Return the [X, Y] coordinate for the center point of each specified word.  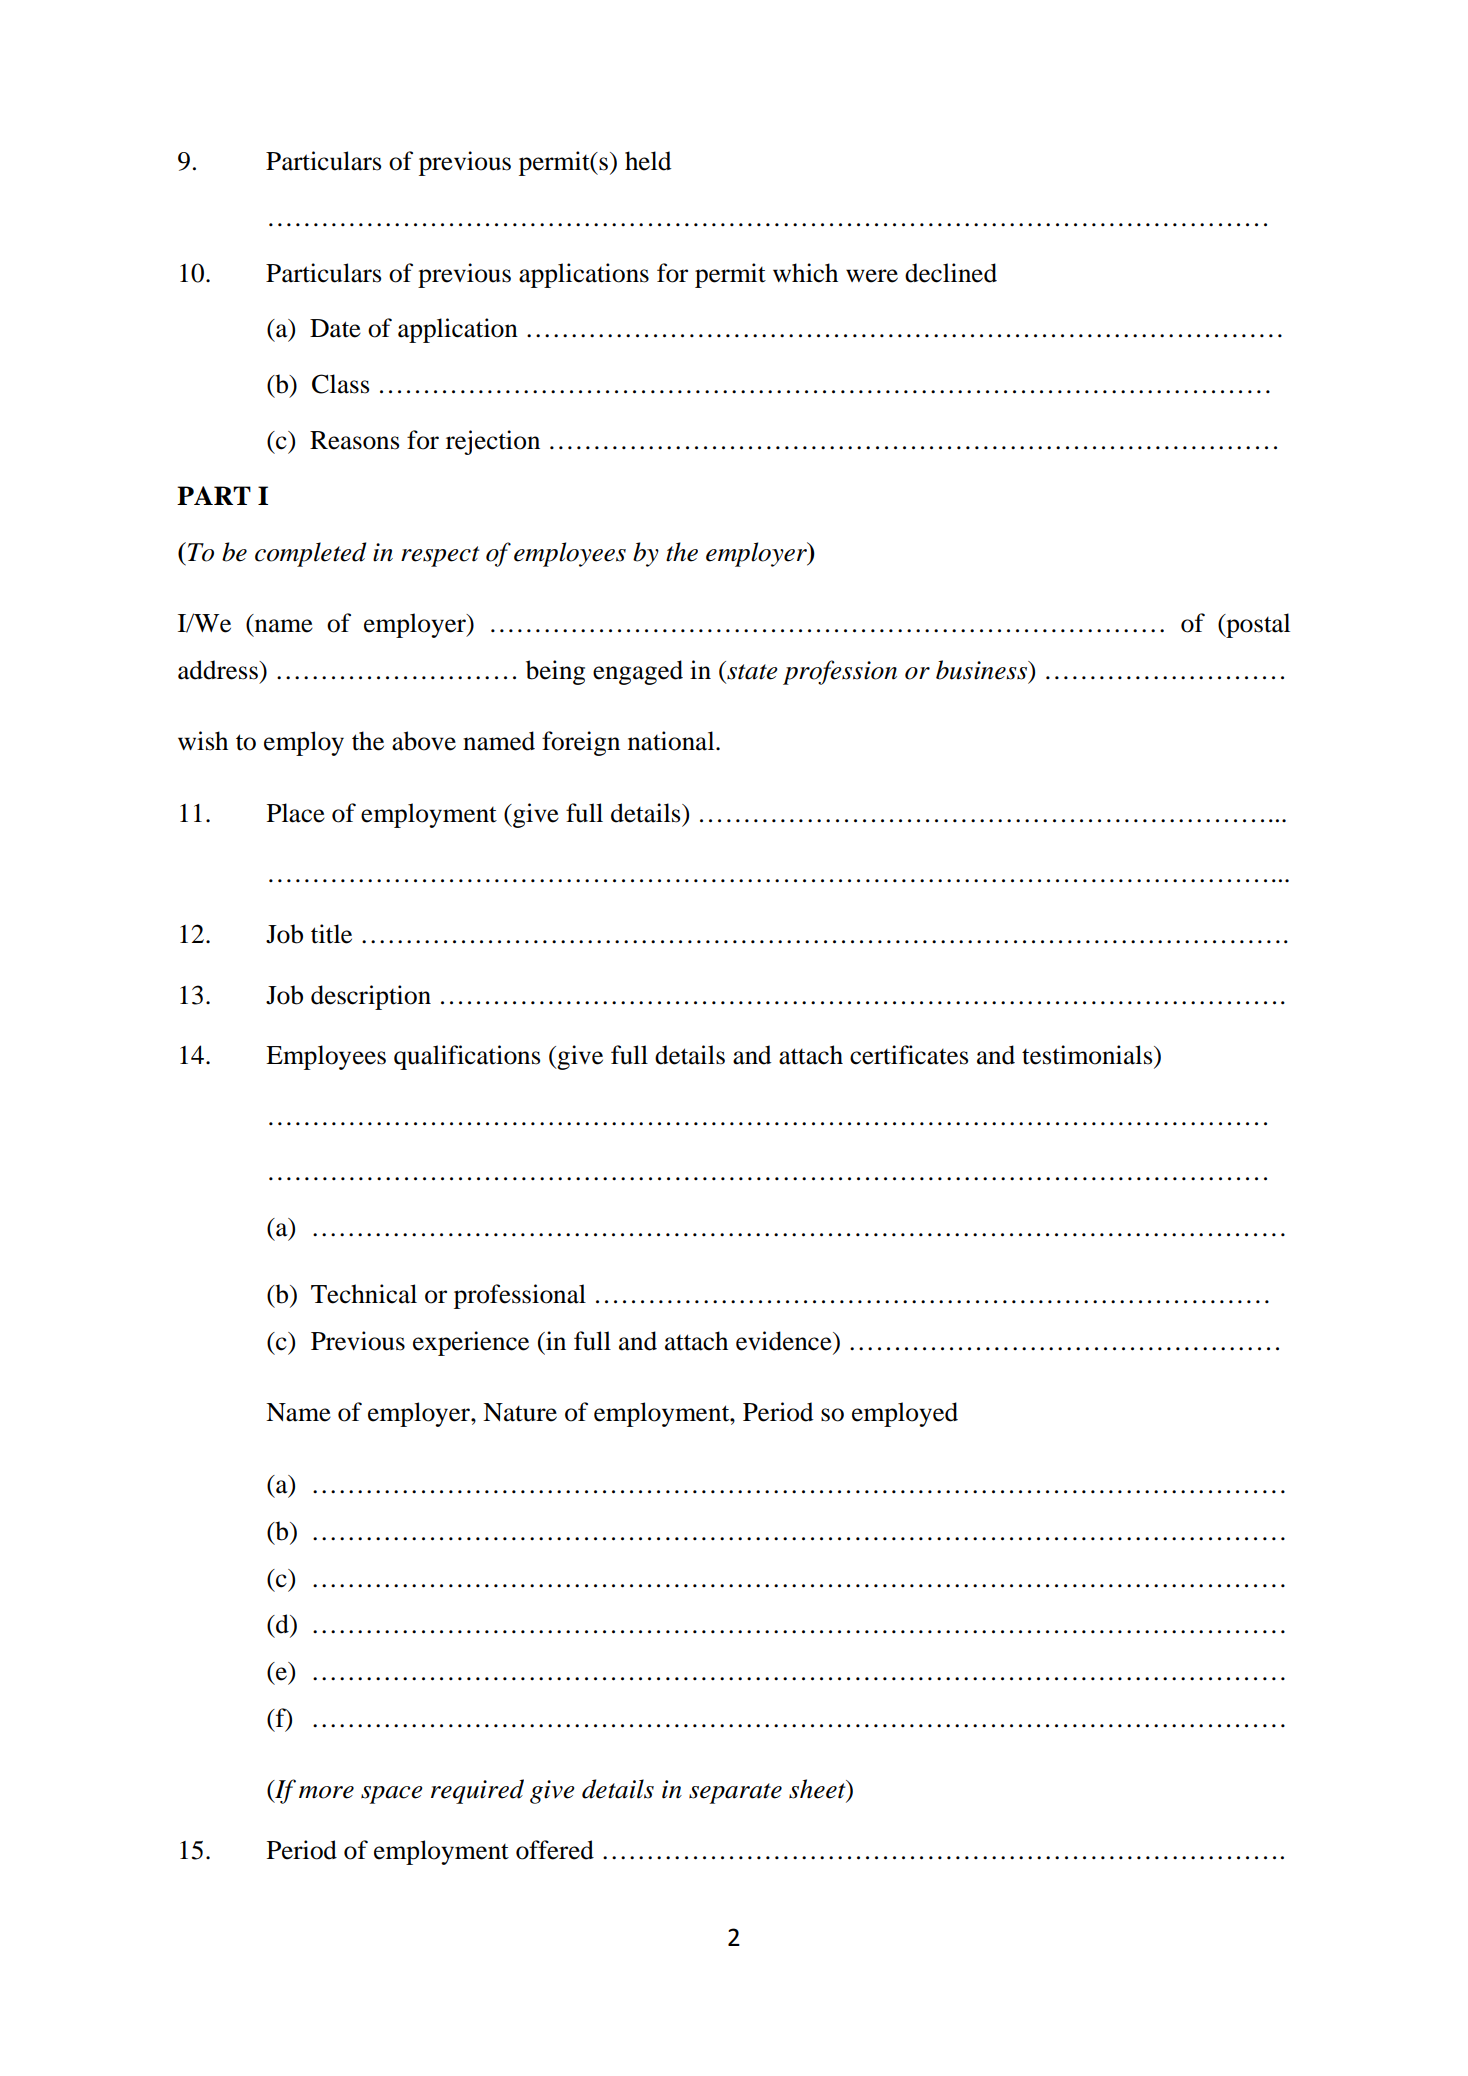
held [648, 161]
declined [951, 273]
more [326, 1792]
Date [335, 328]
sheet [818, 1790]
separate [735, 1793]
